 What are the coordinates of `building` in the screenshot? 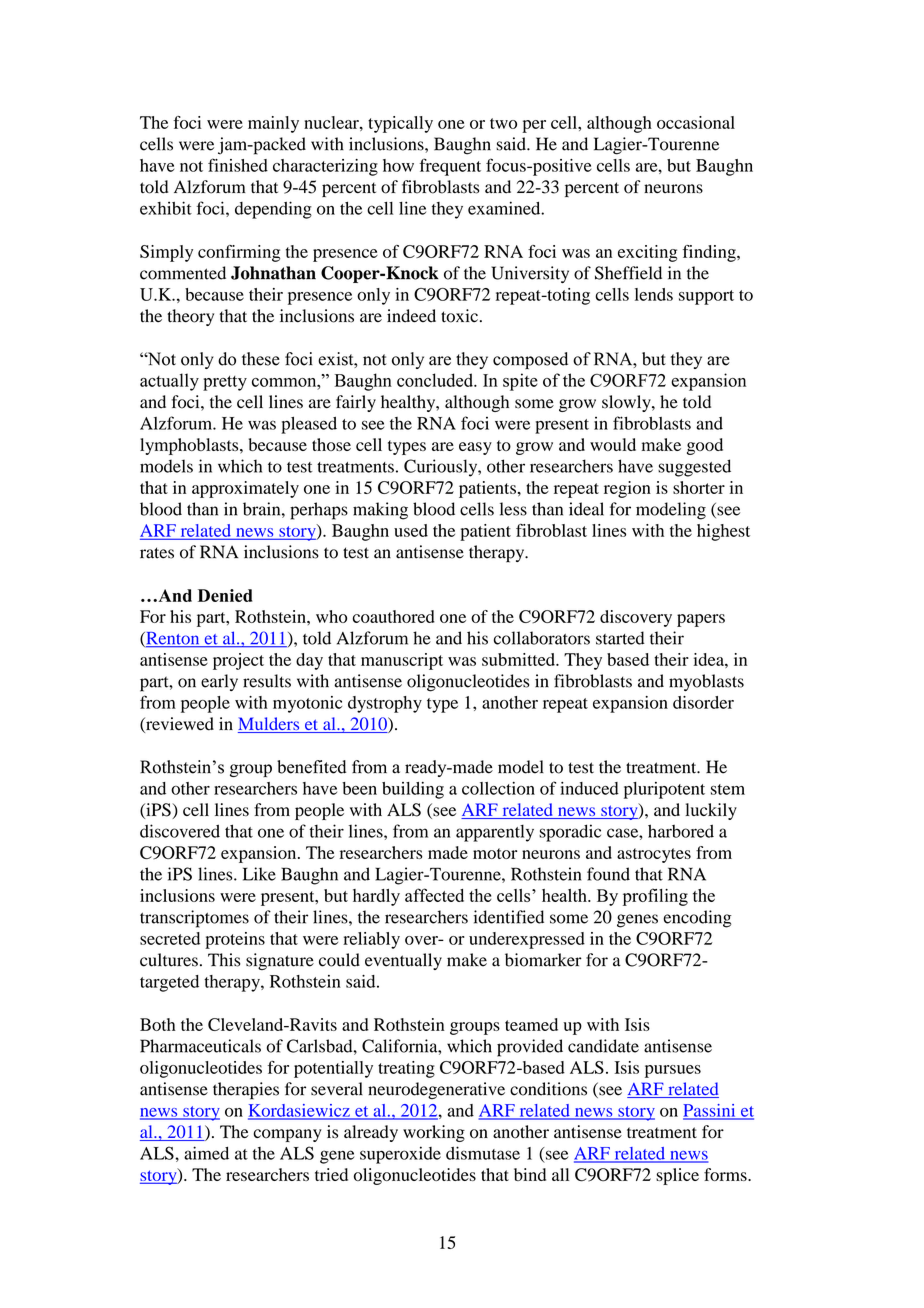 It's located at (413, 790).
